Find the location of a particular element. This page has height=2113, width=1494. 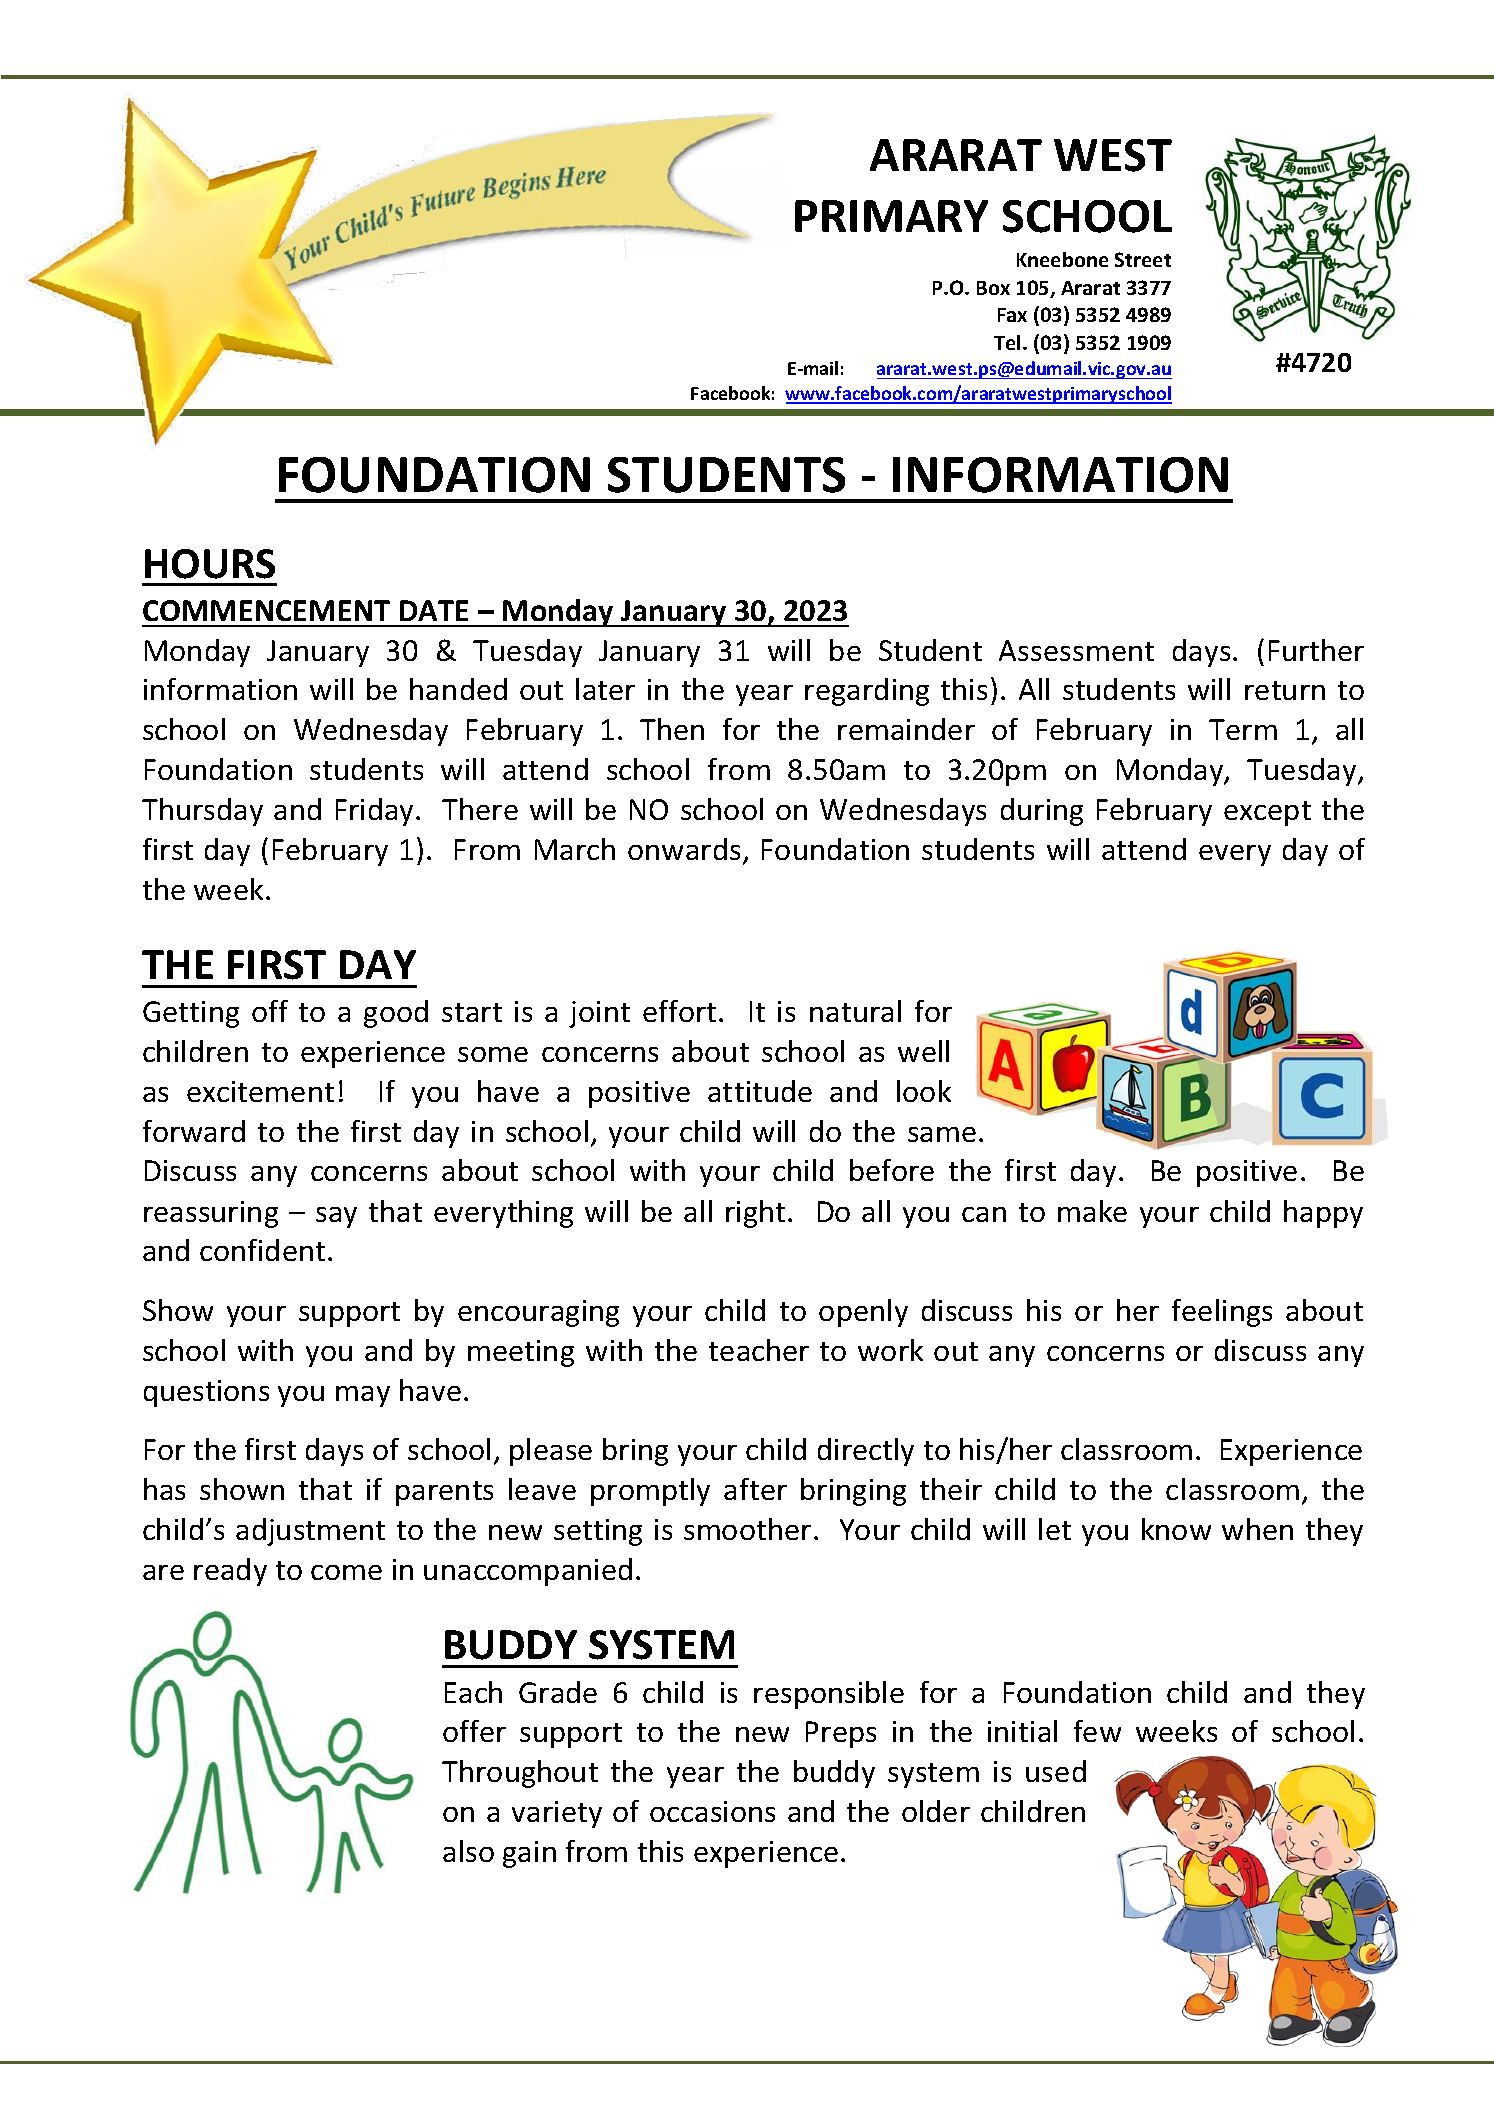

also is located at coordinates (468, 1851).
